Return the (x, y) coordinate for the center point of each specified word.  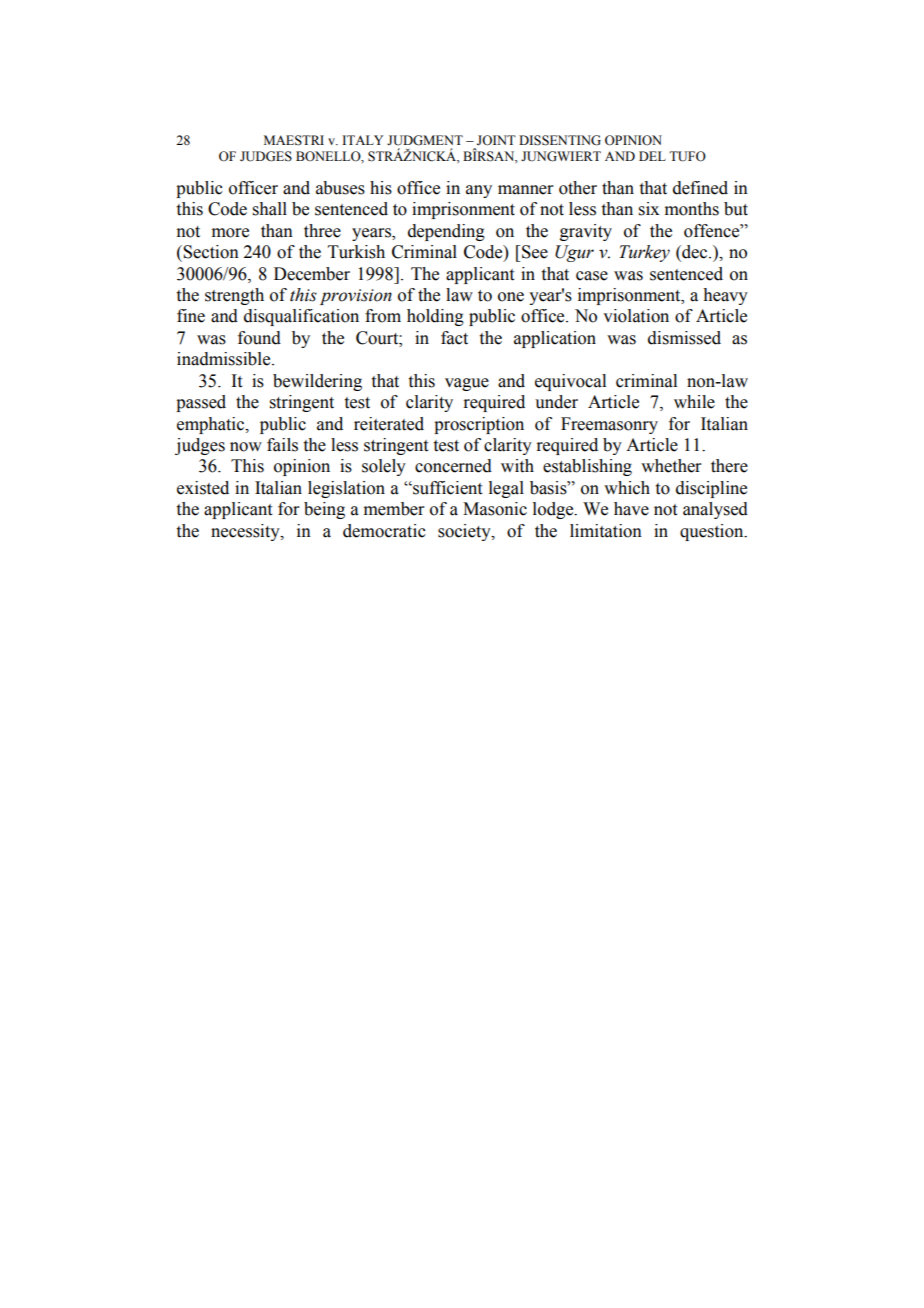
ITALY (362, 140)
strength (234, 296)
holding (435, 317)
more (230, 233)
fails (282, 445)
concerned (453, 466)
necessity (246, 532)
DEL (652, 156)
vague (467, 384)
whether (671, 466)
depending (446, 232)
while (694, 402)
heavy (725, 296)
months (692, 209)
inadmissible (225, 359)
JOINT (496, 140)
